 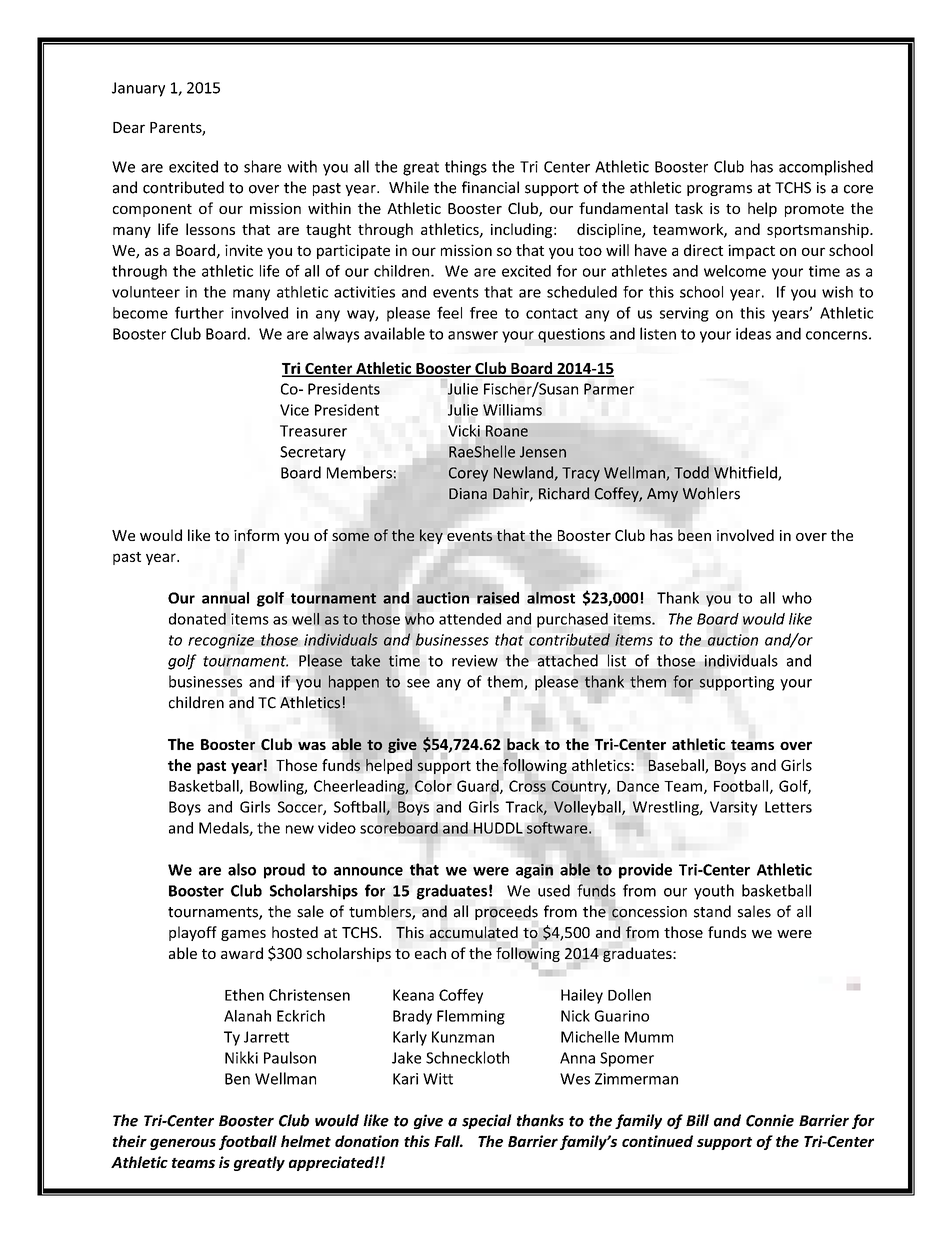 What do you see at coordinates (694, 535) in the document?
I see `been` at bounding box center [694, 535].
